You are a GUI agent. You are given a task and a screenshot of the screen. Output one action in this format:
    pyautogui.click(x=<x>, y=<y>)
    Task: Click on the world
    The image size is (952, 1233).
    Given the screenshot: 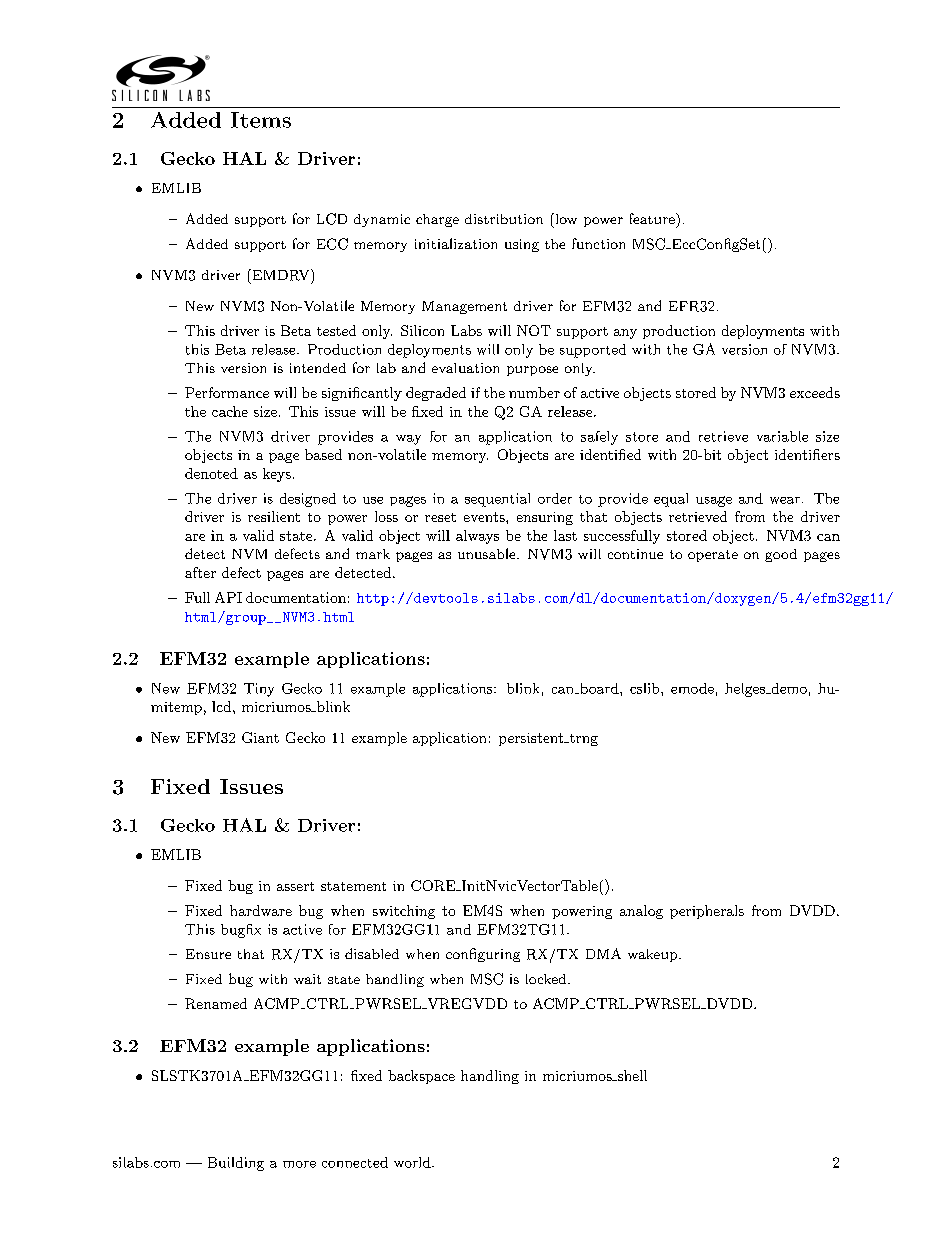 What is the action you would take?
    pyautogui.click(x=413, y=1162)
